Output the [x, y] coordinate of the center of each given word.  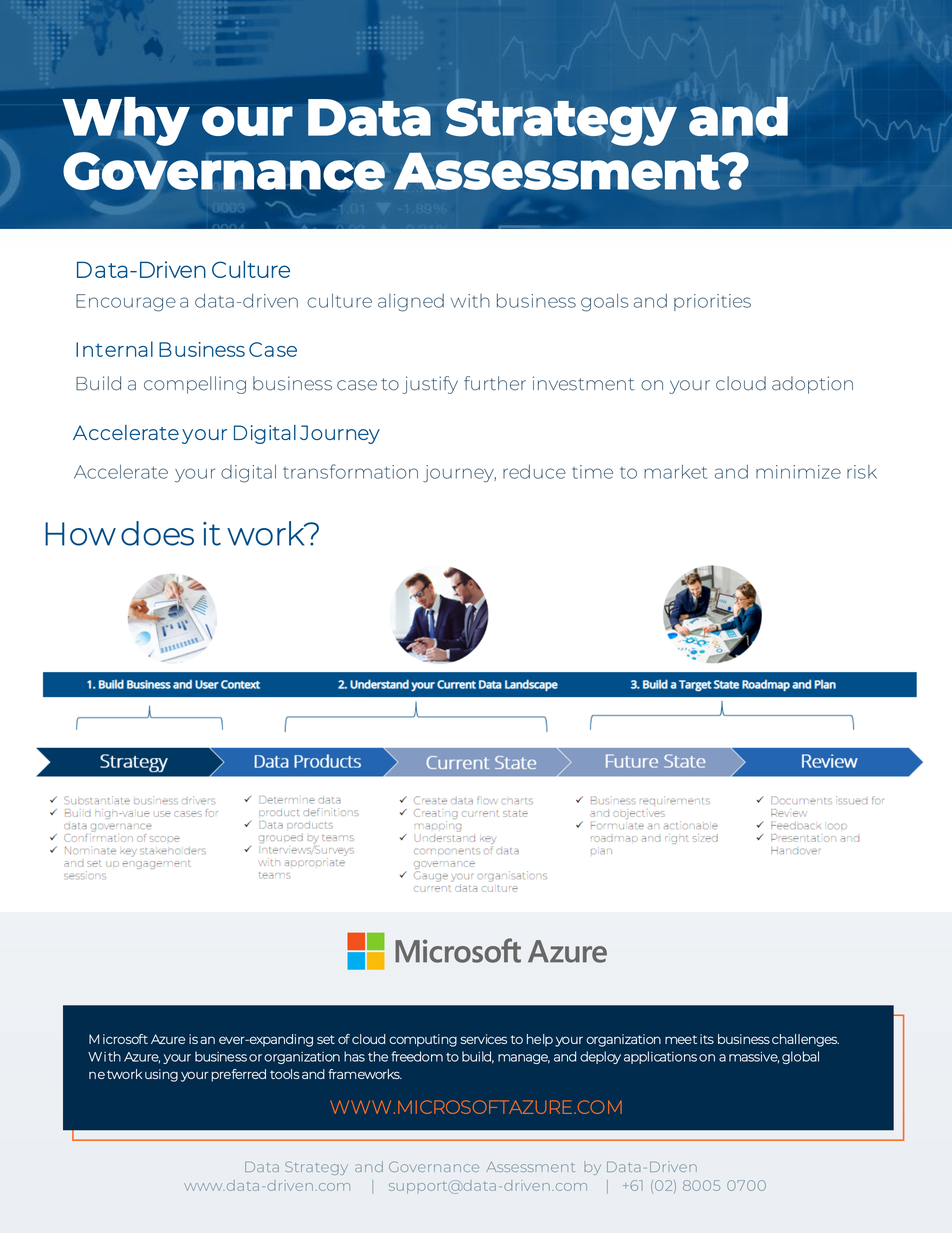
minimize [798, 472]
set [326, 1039]
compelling [195, 385]
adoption [812, 385]
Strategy [561, 122]
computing [423, 1040]
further [495, 383]
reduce [534, 472]
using [161, 1075]
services [483, 1039]
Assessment [558, 171]
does [157, 533]
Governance [224, 171]
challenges [805, 1040]
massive [754, 1057]
